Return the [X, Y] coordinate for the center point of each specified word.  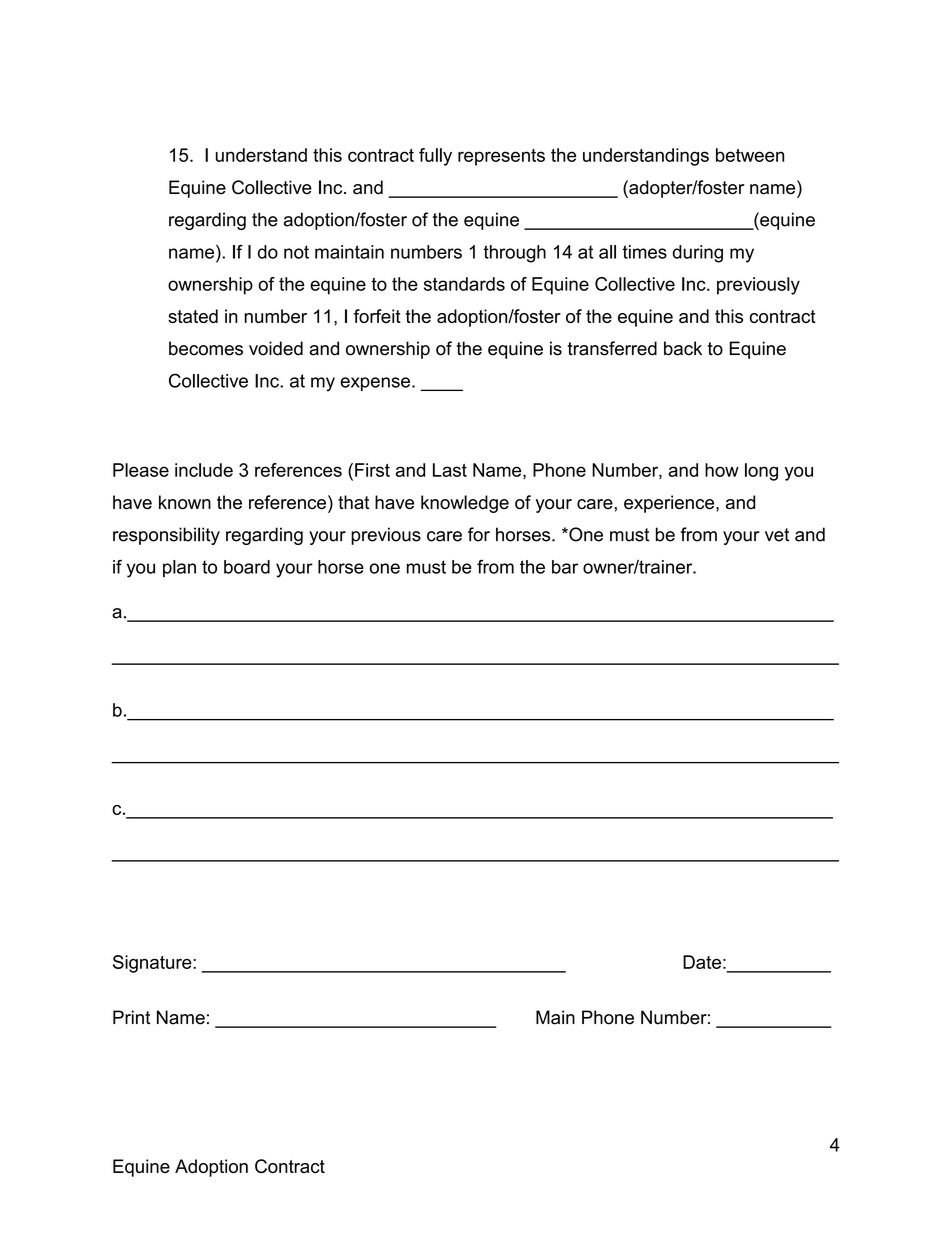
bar [565, 567]
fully [435, 157]
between [750, 155]
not [296, 252]
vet [777, 535]
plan [179, 568]
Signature [153, 964]
